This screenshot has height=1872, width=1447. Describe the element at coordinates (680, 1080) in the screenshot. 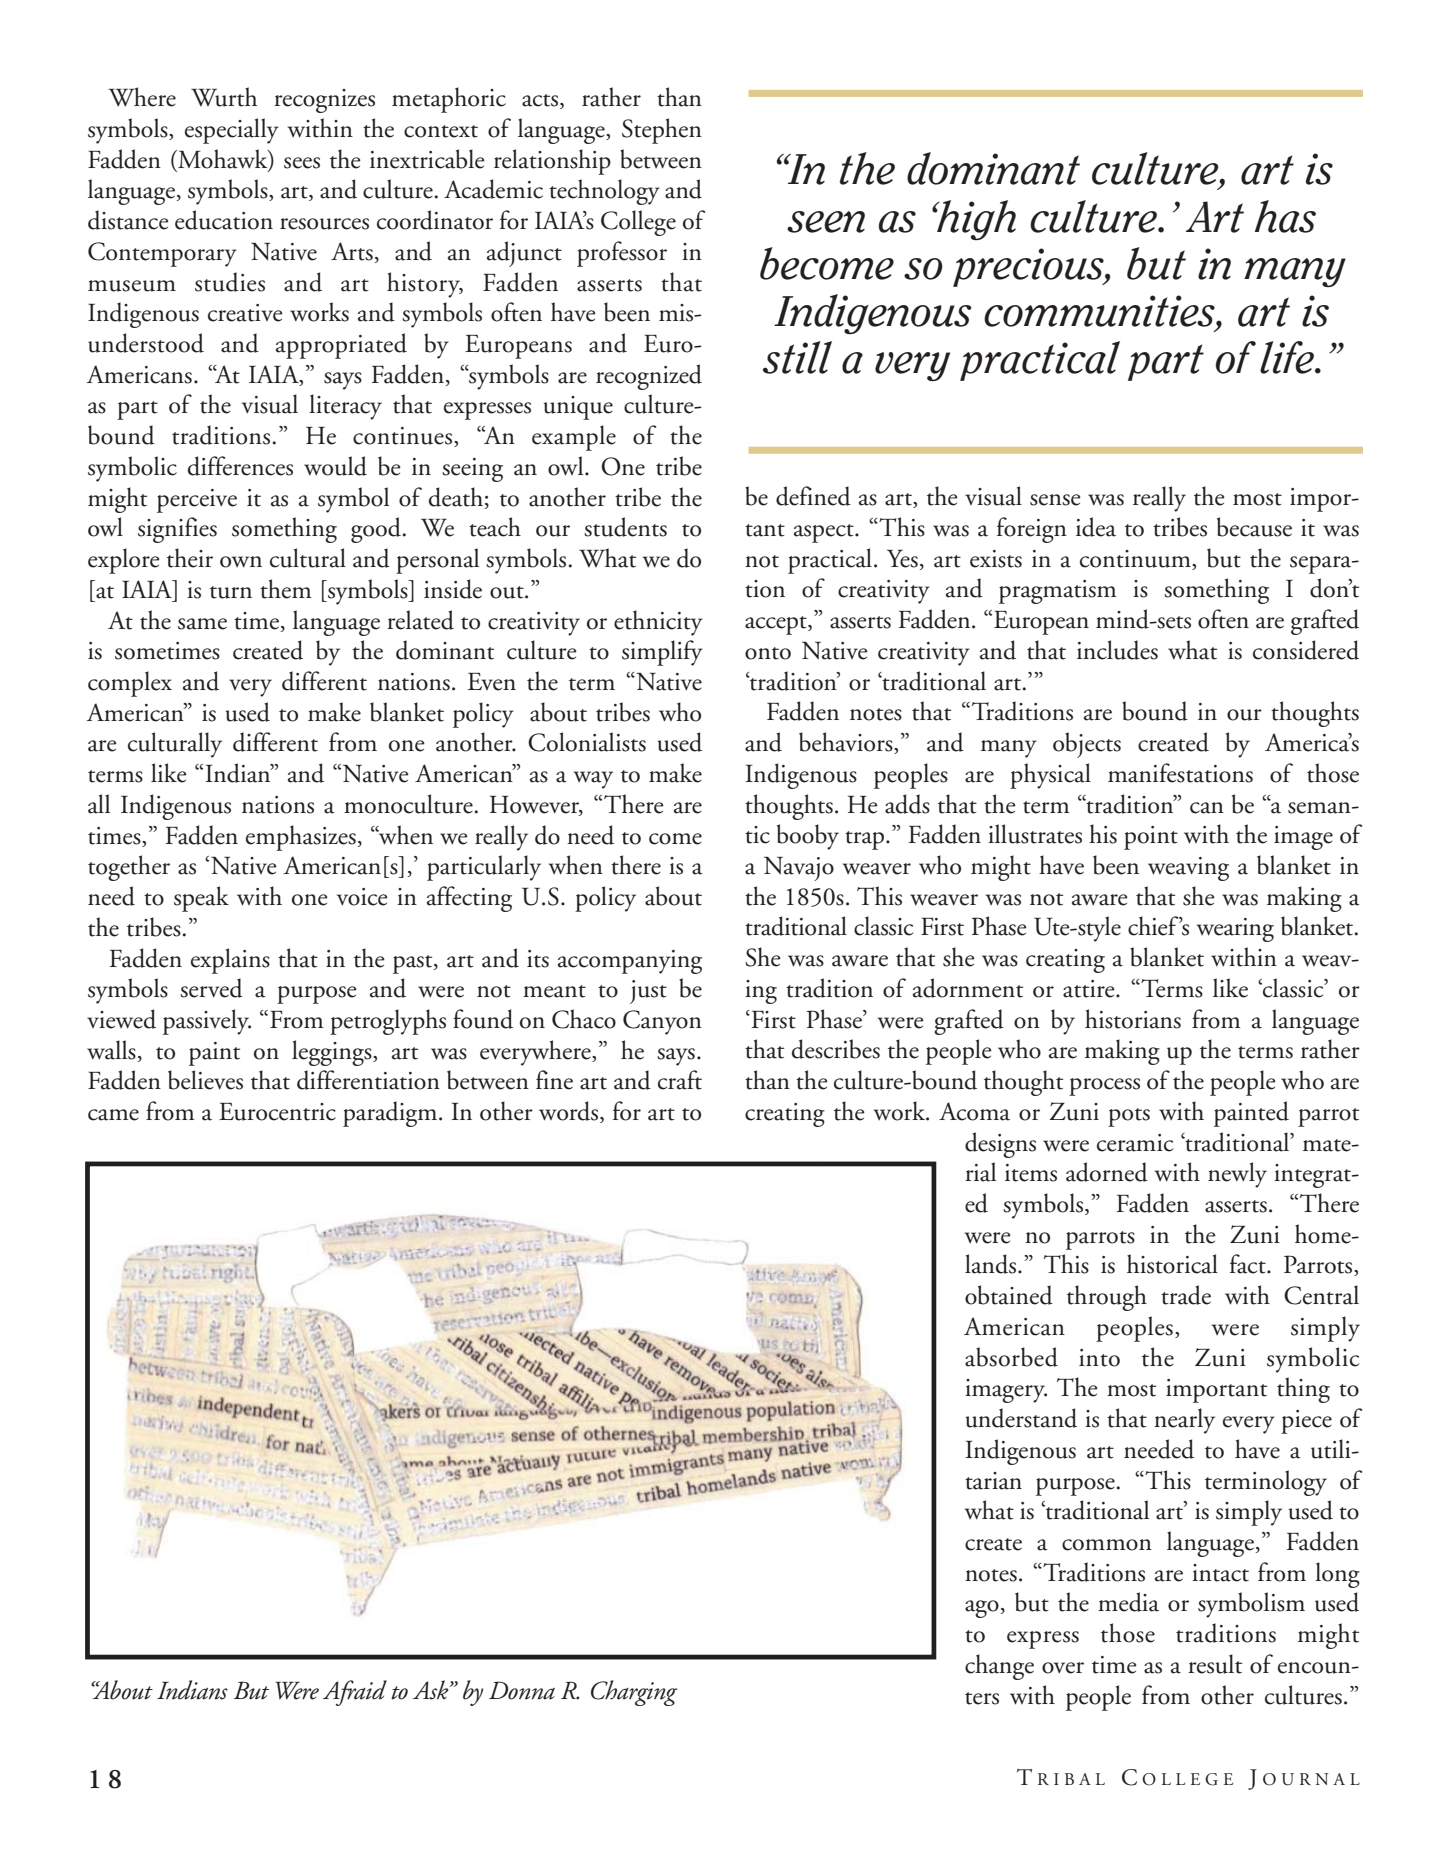

I see `craft` at that location.
